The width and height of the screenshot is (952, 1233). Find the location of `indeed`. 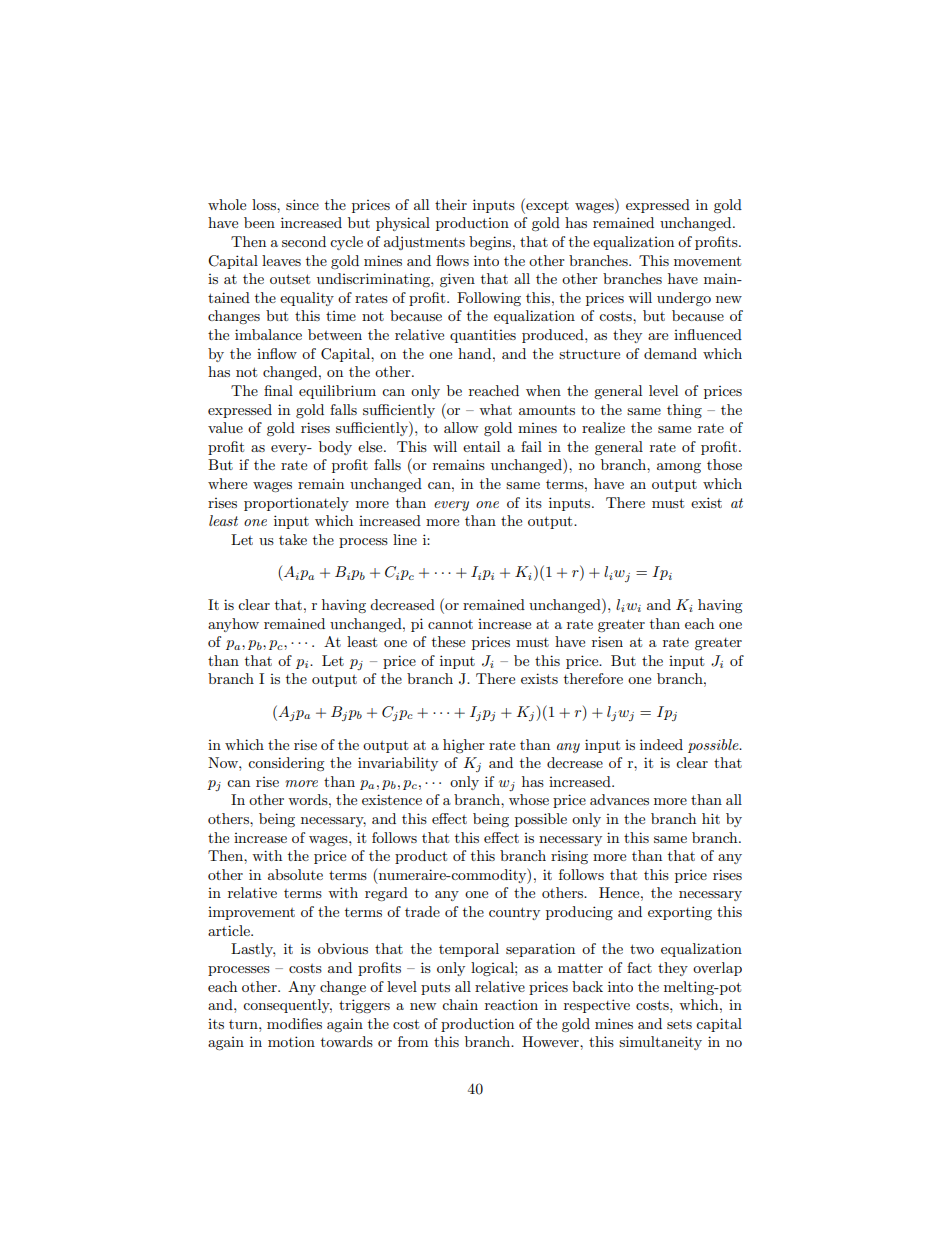

indeed is located at coordinates (661, 744).
